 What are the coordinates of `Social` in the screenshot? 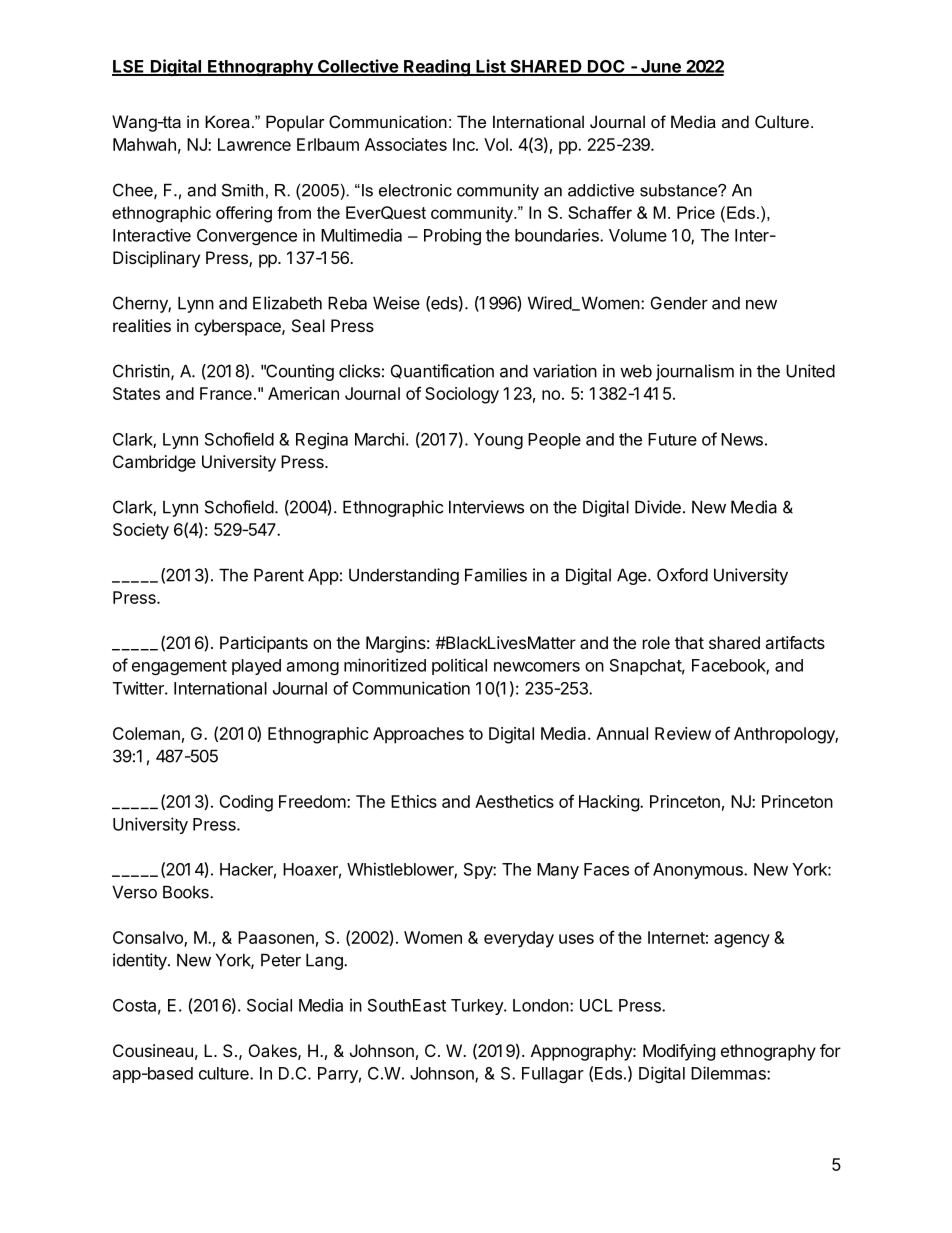 It's located at (269, 1005).
